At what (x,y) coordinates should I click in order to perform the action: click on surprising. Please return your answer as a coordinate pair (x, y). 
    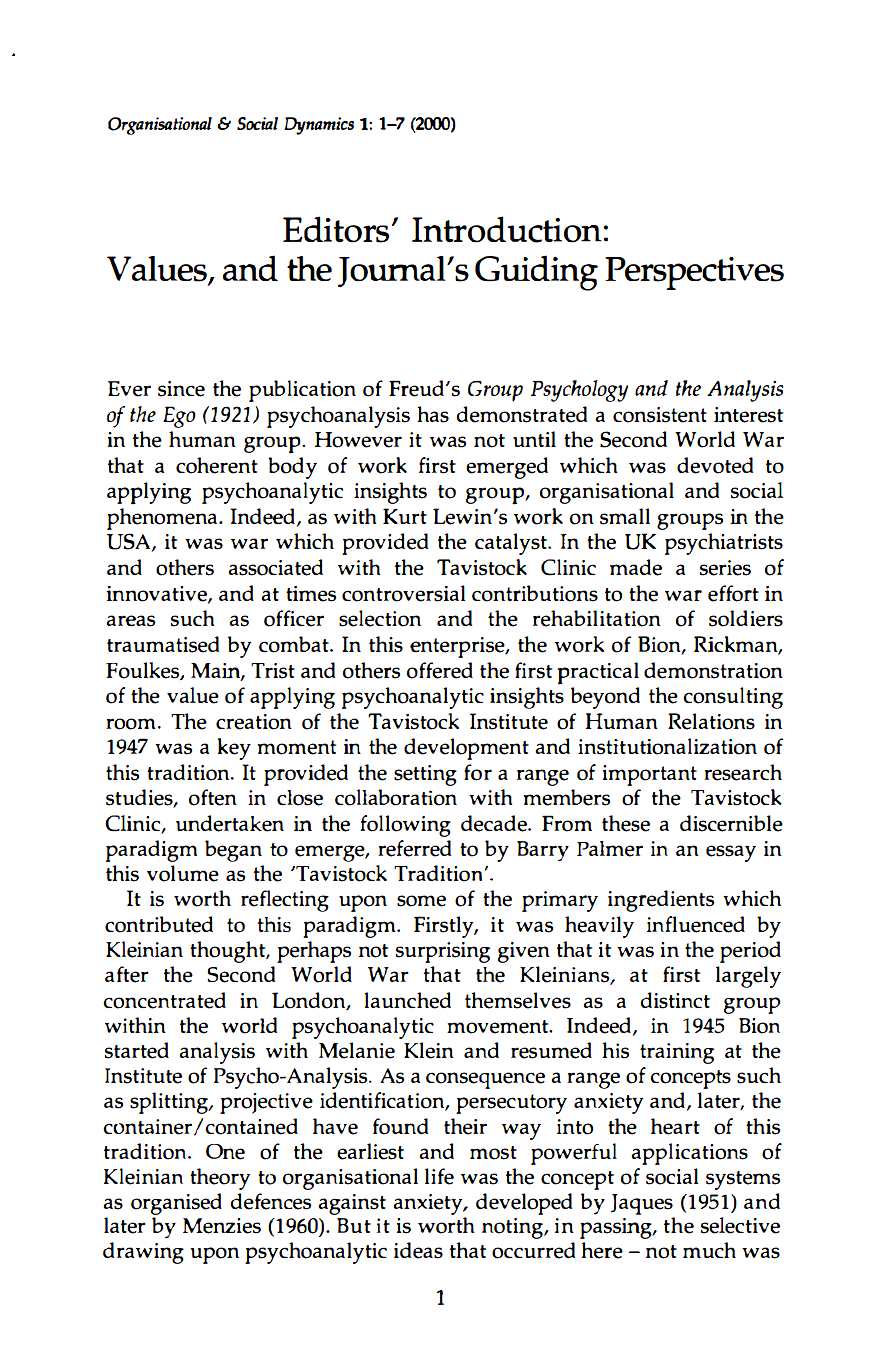
    Looking at the image, I should click on (443, 952).
